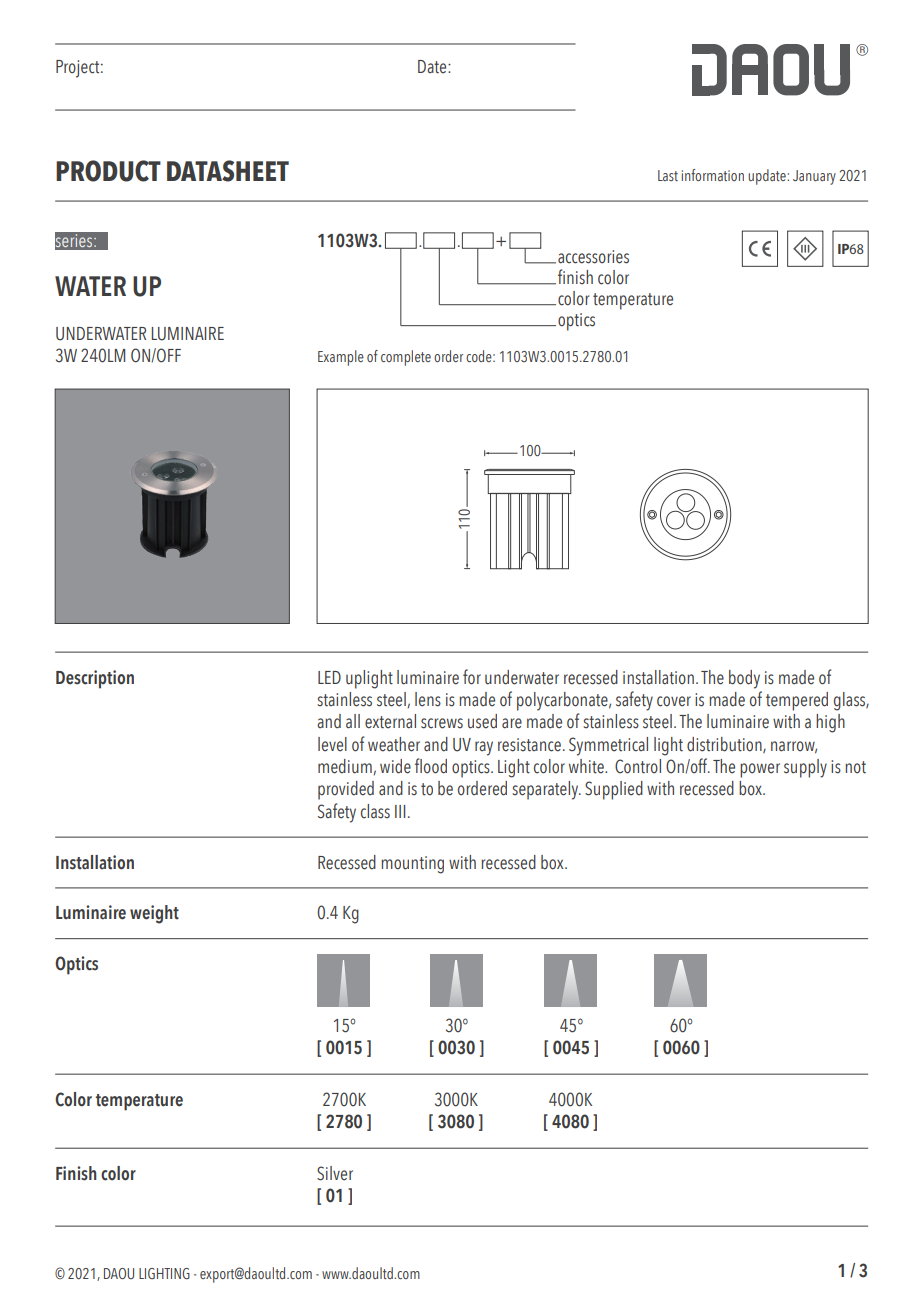  I want to click on Description, so click(95, 679).
